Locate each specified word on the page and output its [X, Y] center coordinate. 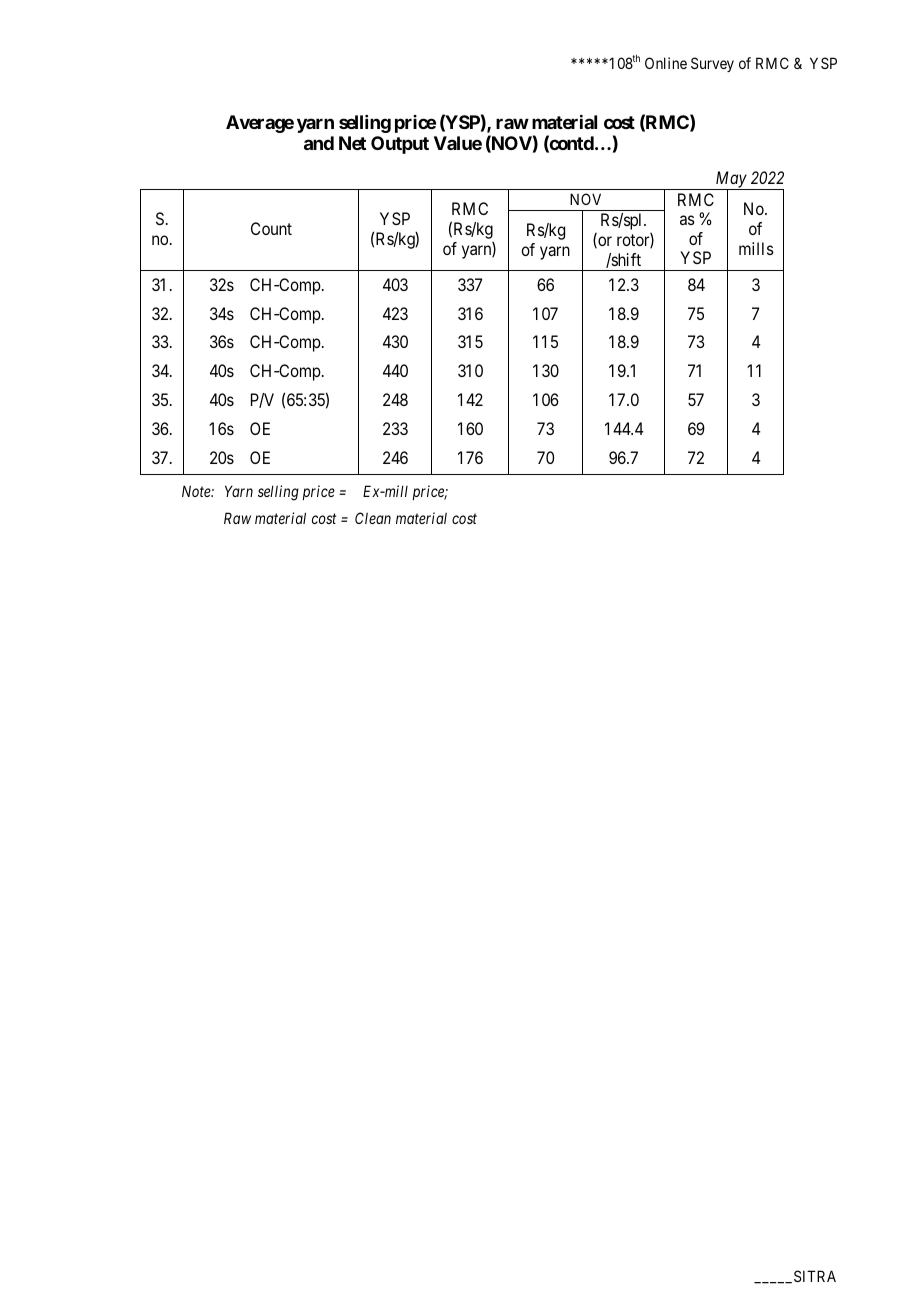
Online [666, 63]
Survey [712, 64]
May [730, 181]
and [319, 143]
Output [400, 145]
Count [271, 228]
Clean [373, 518]
